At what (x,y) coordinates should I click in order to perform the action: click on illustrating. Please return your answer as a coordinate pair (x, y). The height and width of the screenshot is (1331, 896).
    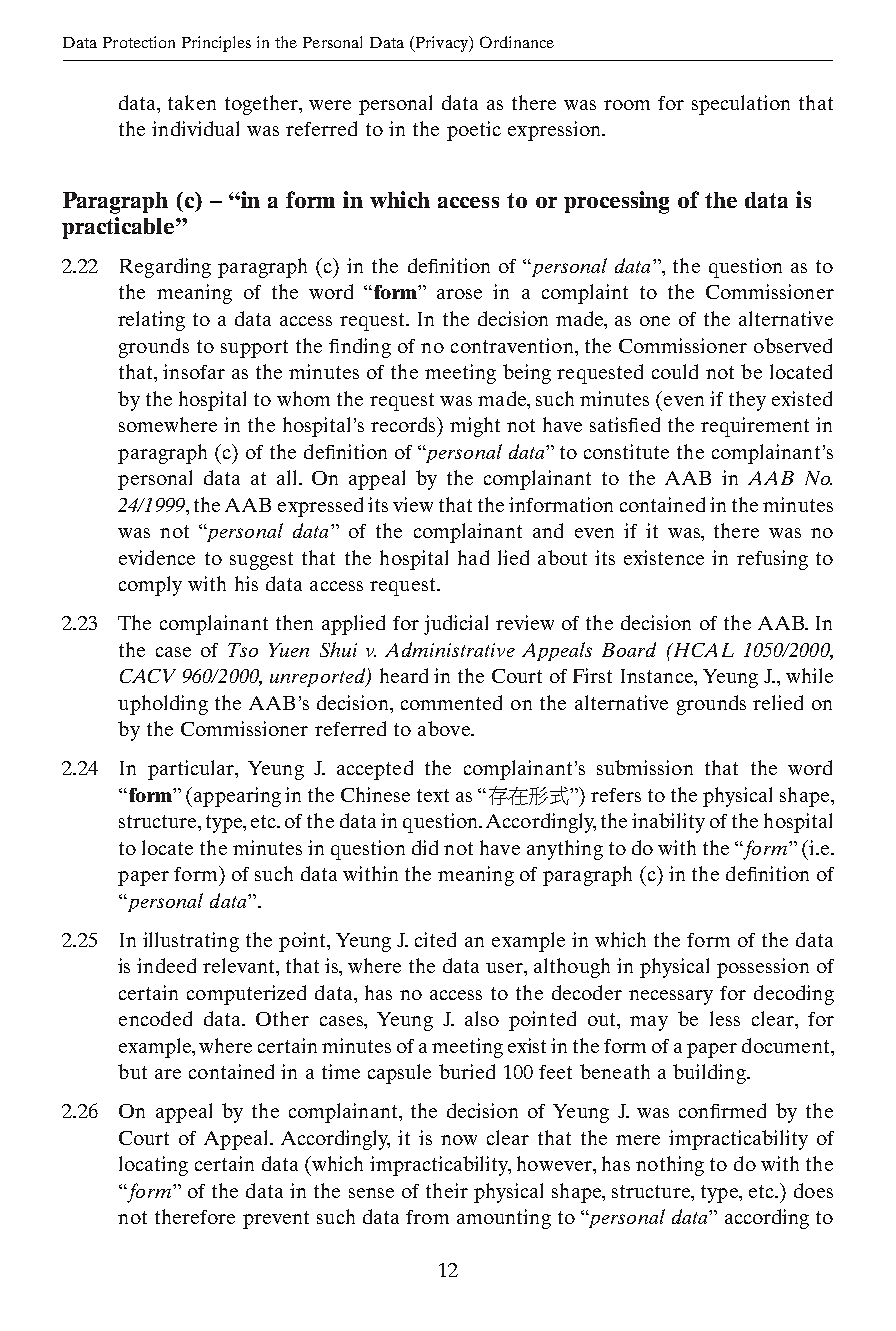
    Looking at the image, I should click on (191, 942).
